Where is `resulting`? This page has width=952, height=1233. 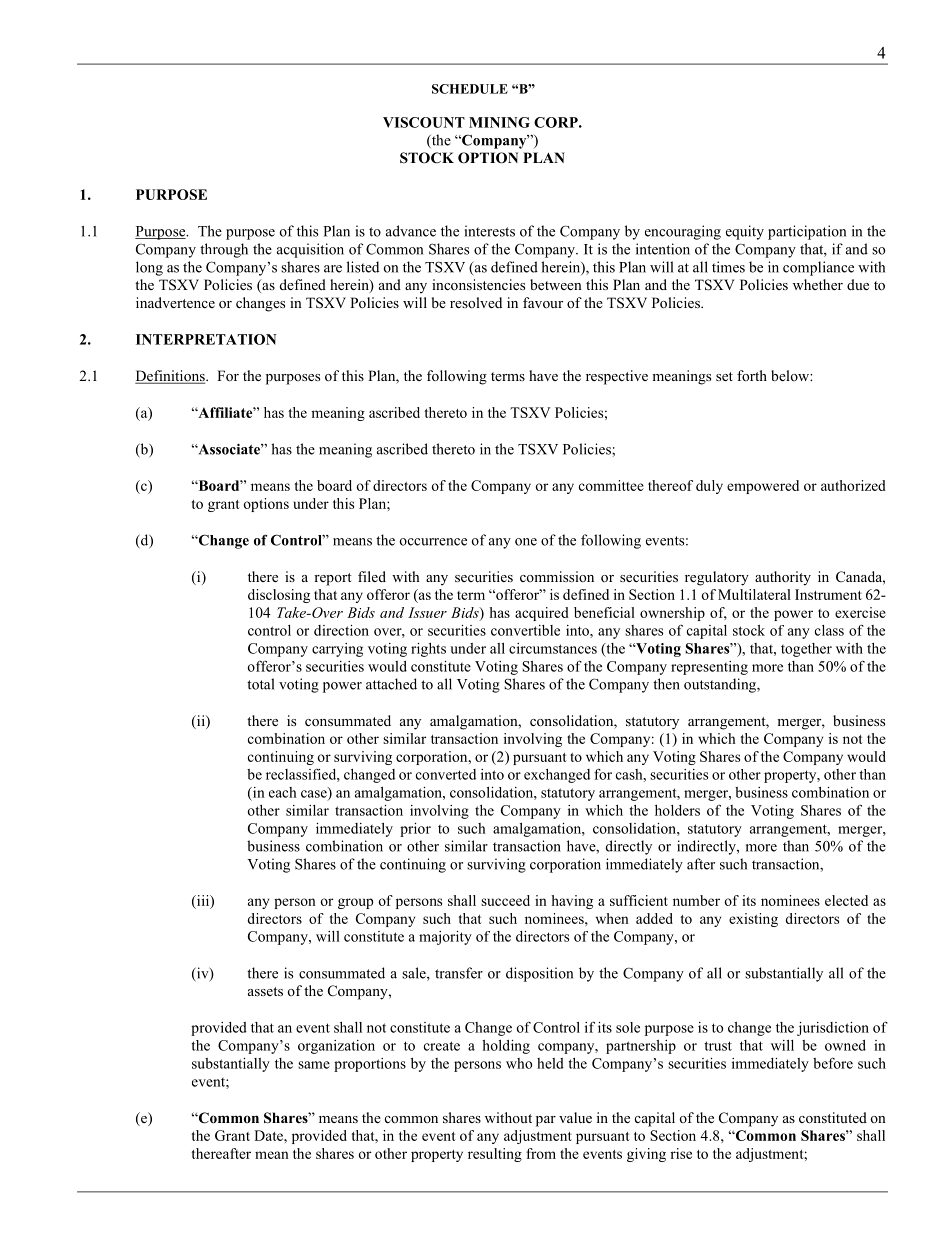
resulting is located at coordinates (495, 1155).
